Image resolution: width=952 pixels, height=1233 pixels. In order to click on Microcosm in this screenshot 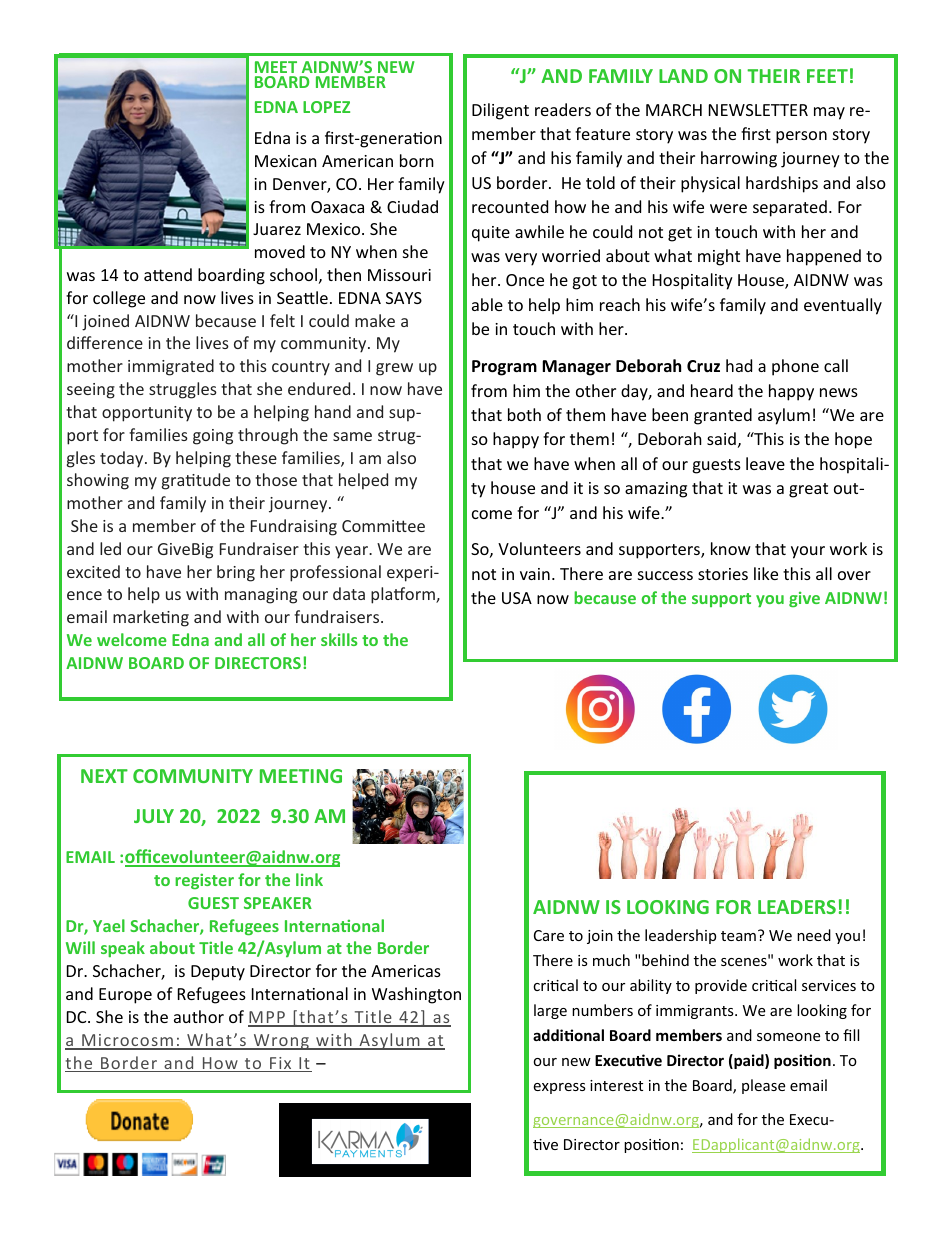, I will do `click(127, 1041)`.
